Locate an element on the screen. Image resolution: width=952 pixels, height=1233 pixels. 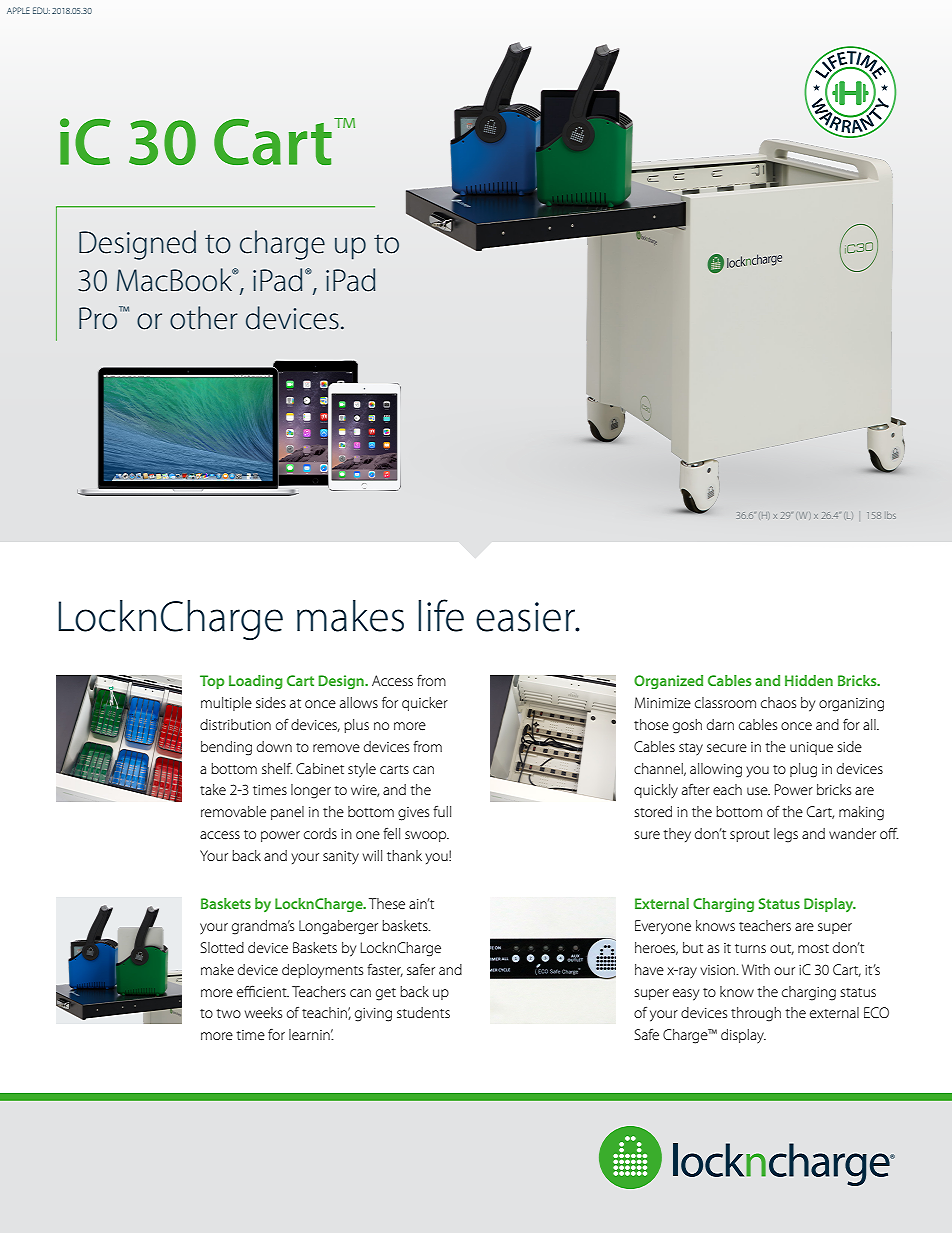
full is located at coordinates (442, 811).
